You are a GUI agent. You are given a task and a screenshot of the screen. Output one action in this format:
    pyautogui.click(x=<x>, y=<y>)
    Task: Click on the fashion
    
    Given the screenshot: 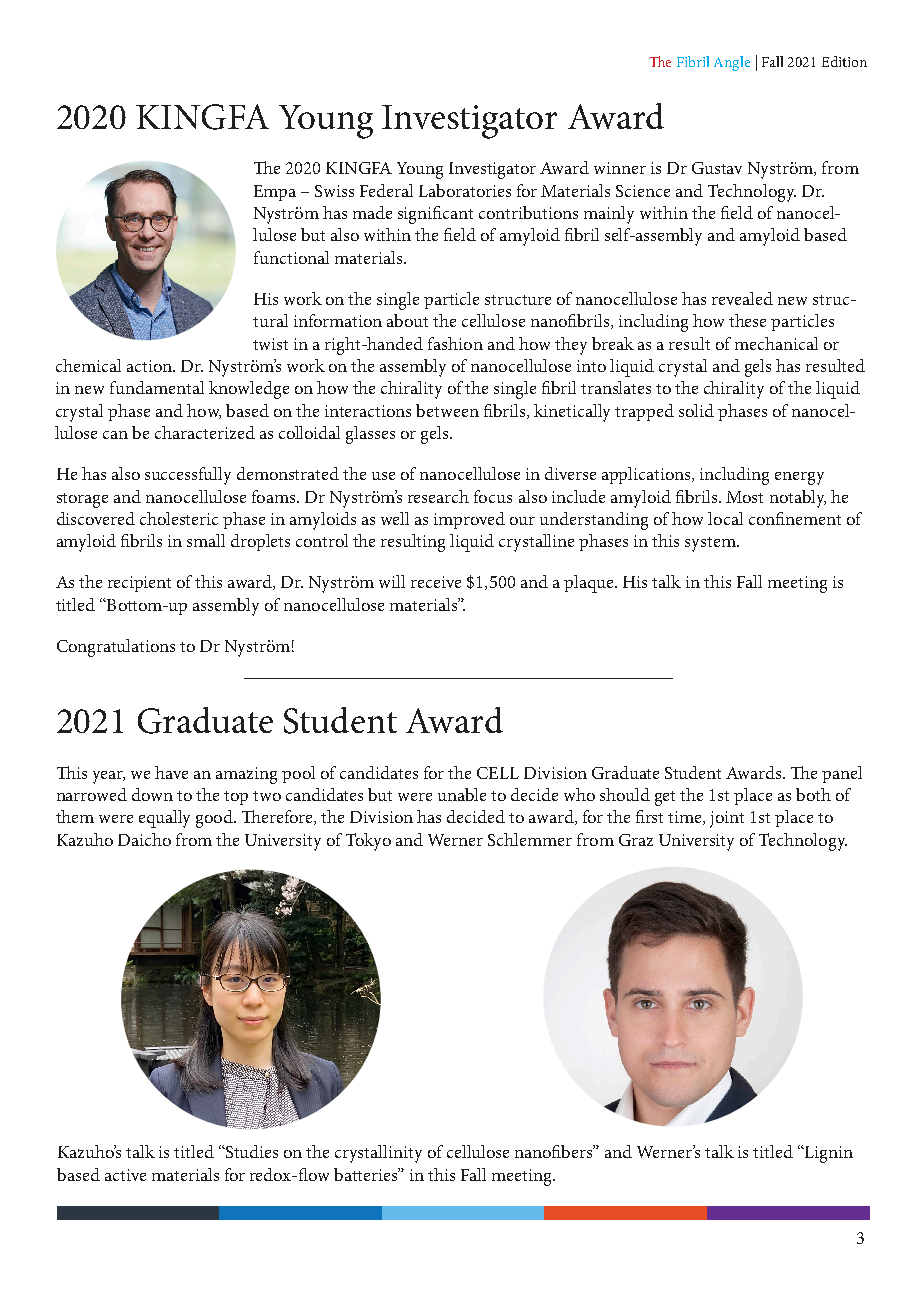 What is the action you would take?
    pyautogui.click(x=455, y=343)
